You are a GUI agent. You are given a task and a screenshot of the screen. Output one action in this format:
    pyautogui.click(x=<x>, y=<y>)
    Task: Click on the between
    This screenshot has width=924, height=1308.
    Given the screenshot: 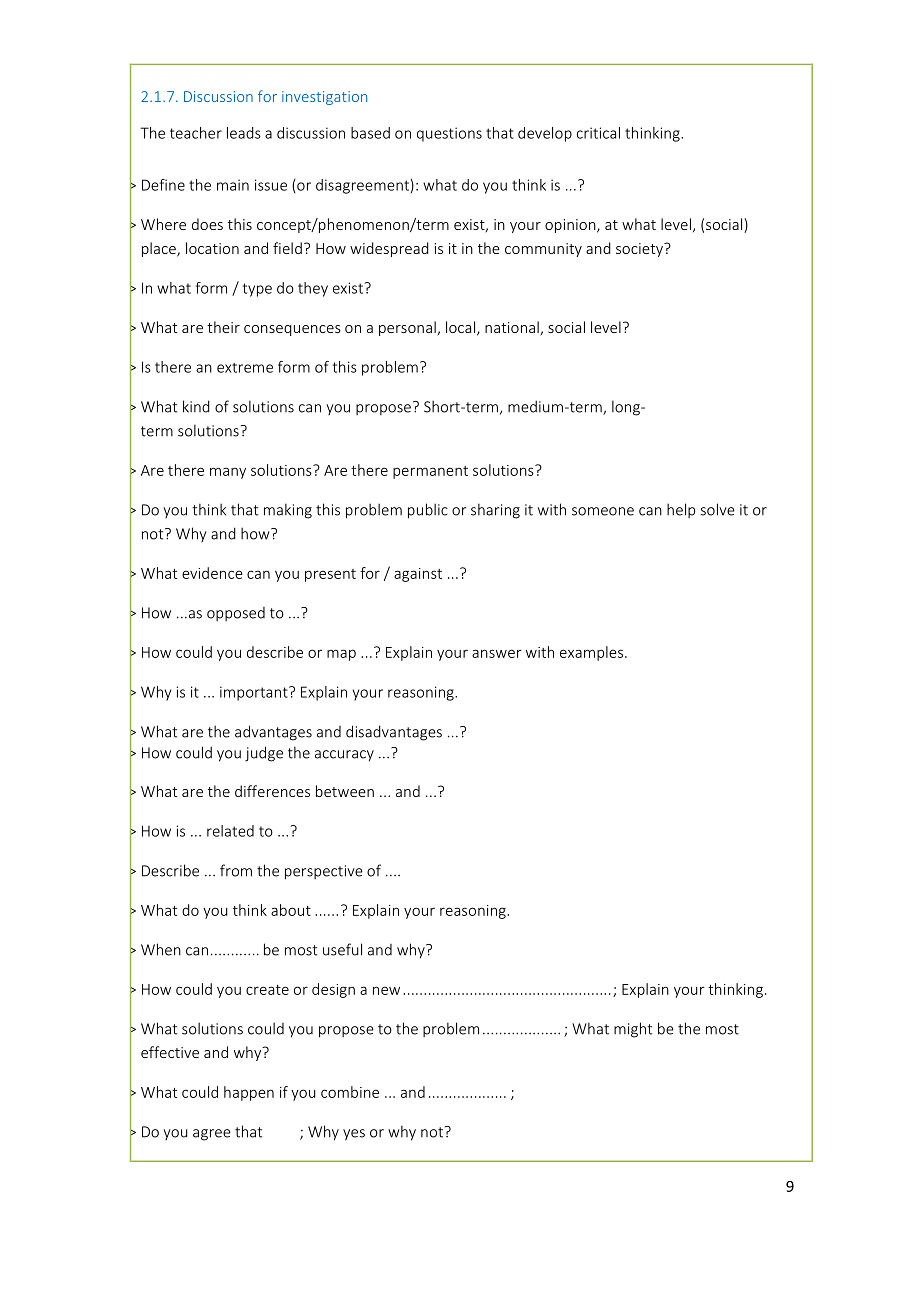 What is the action you would take?
    pyautogui.click(x=345, y=791)
